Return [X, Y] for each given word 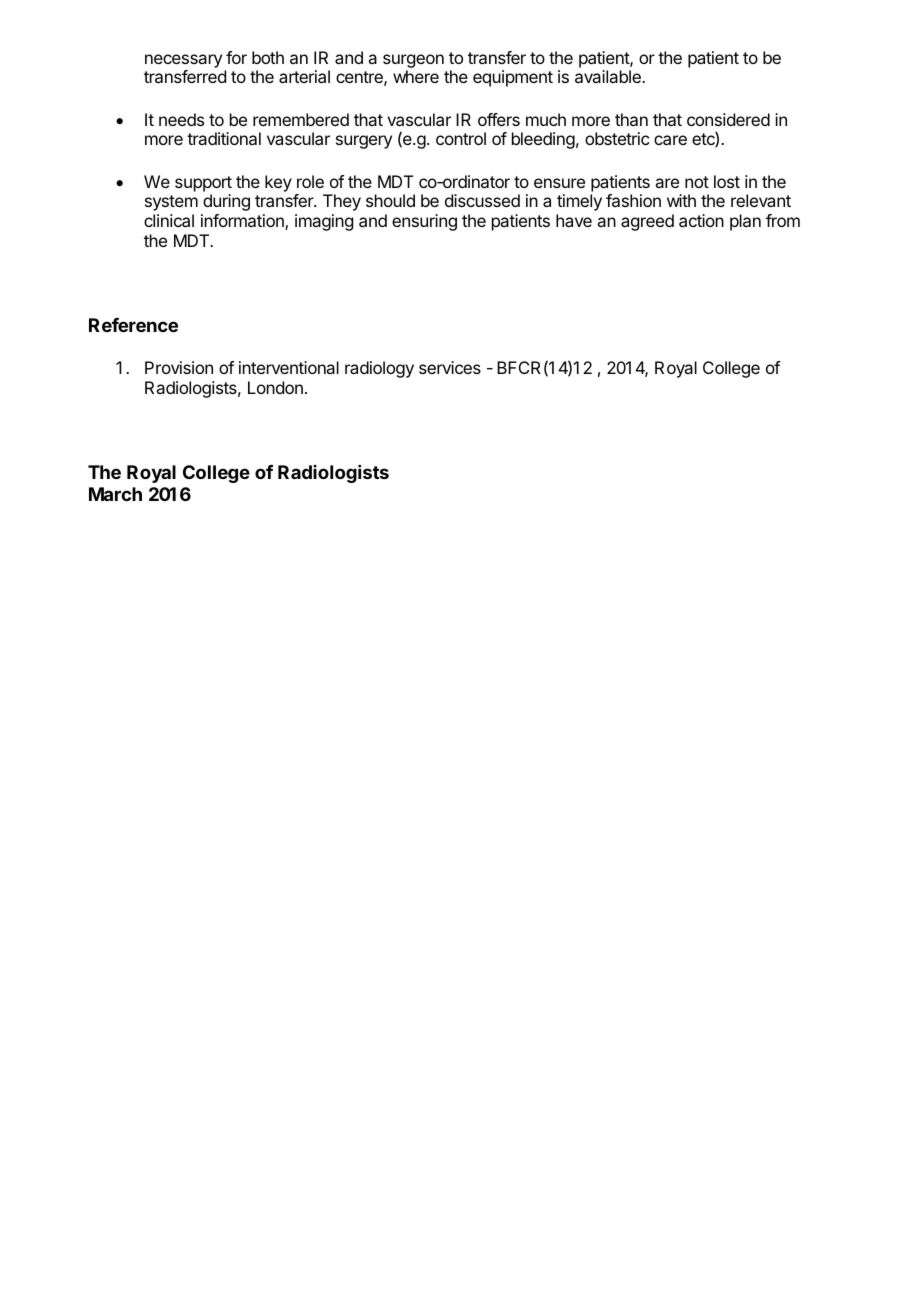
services [450, 367]
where [416, 76]
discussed [482, 200]
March [115, 494]
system [171, 203]
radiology [379, 369]
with [681, 200]
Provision [179, 367]
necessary [183, 61]
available [609, 76]
